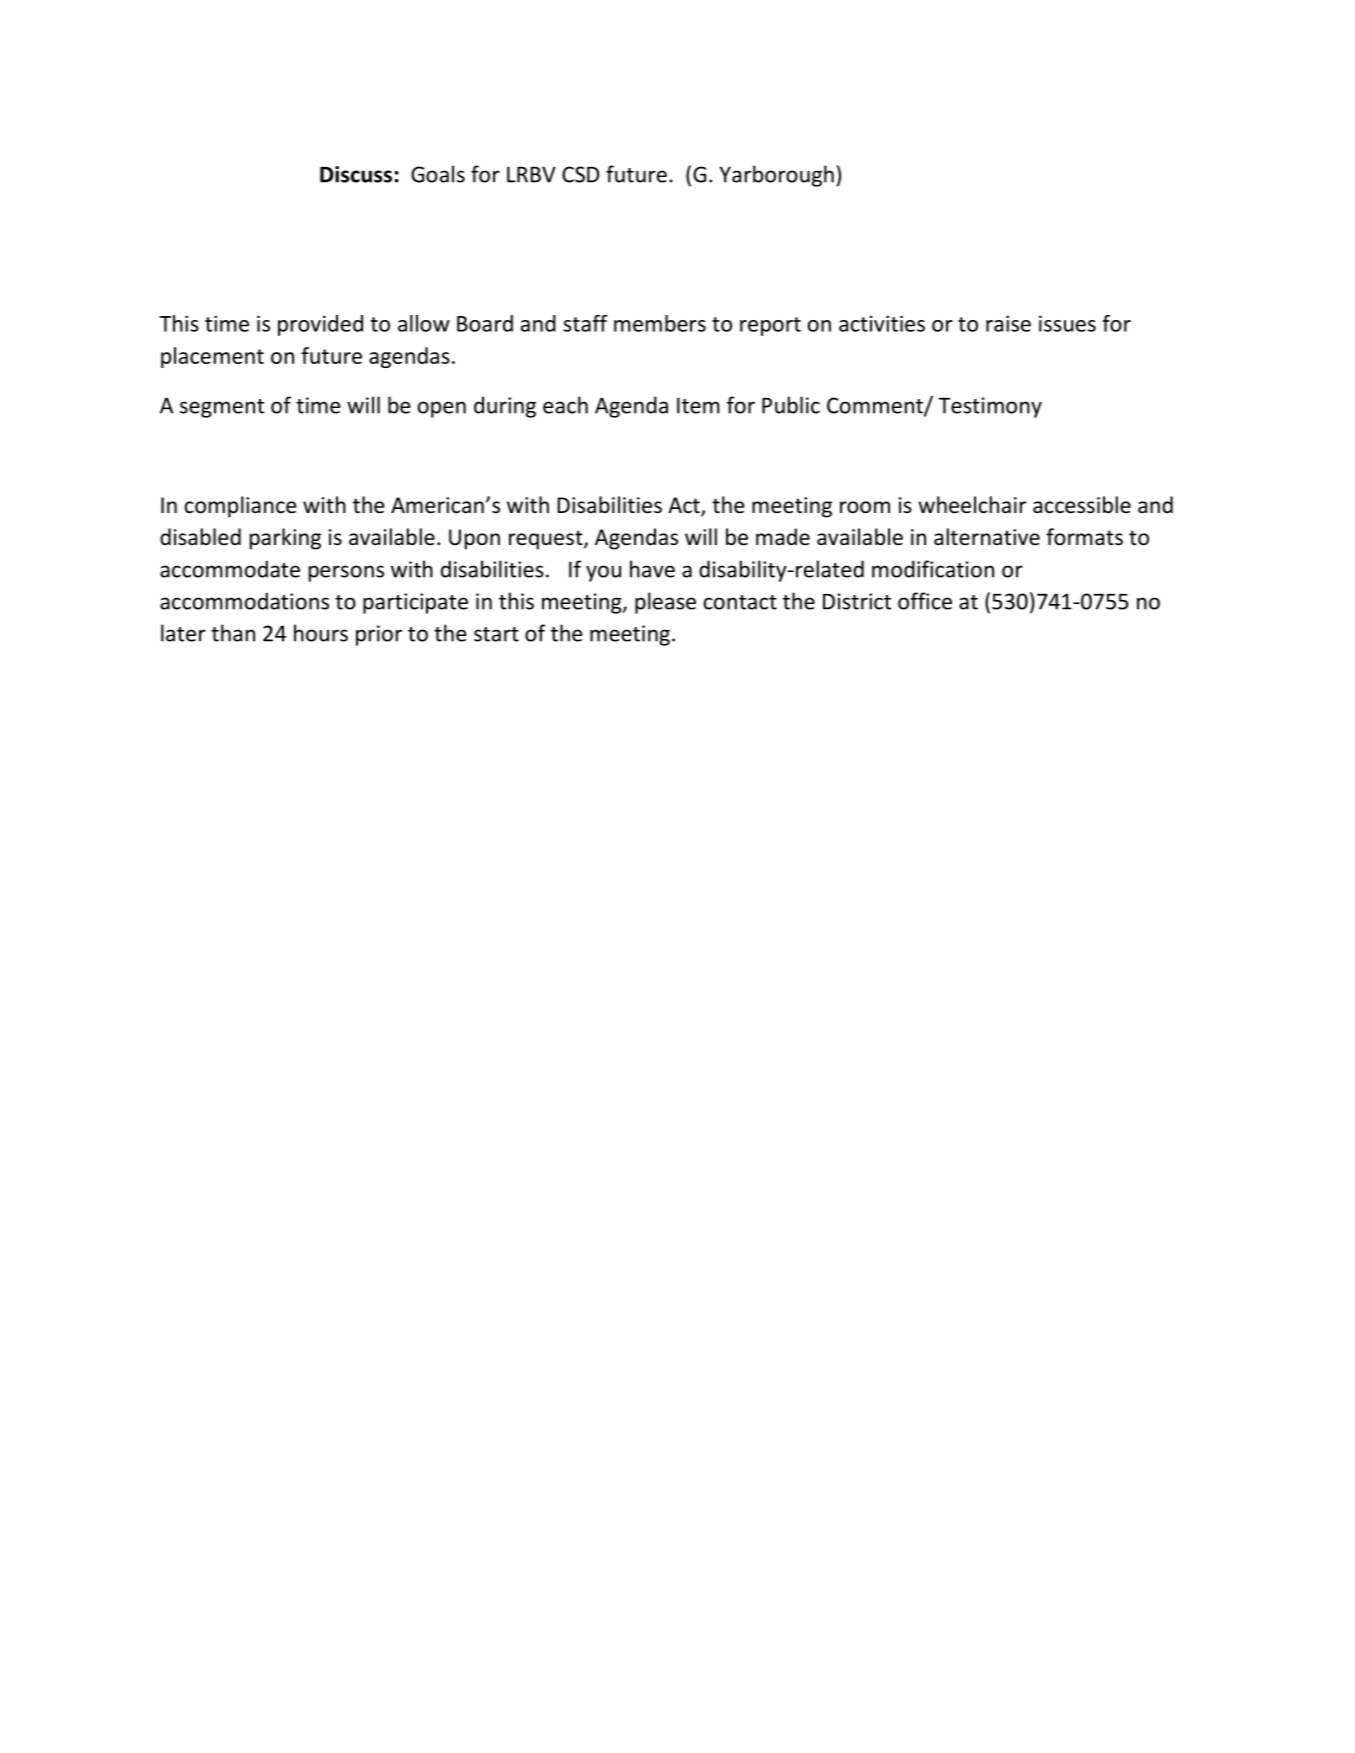  I want to click on issues, so click(1067, 323).
